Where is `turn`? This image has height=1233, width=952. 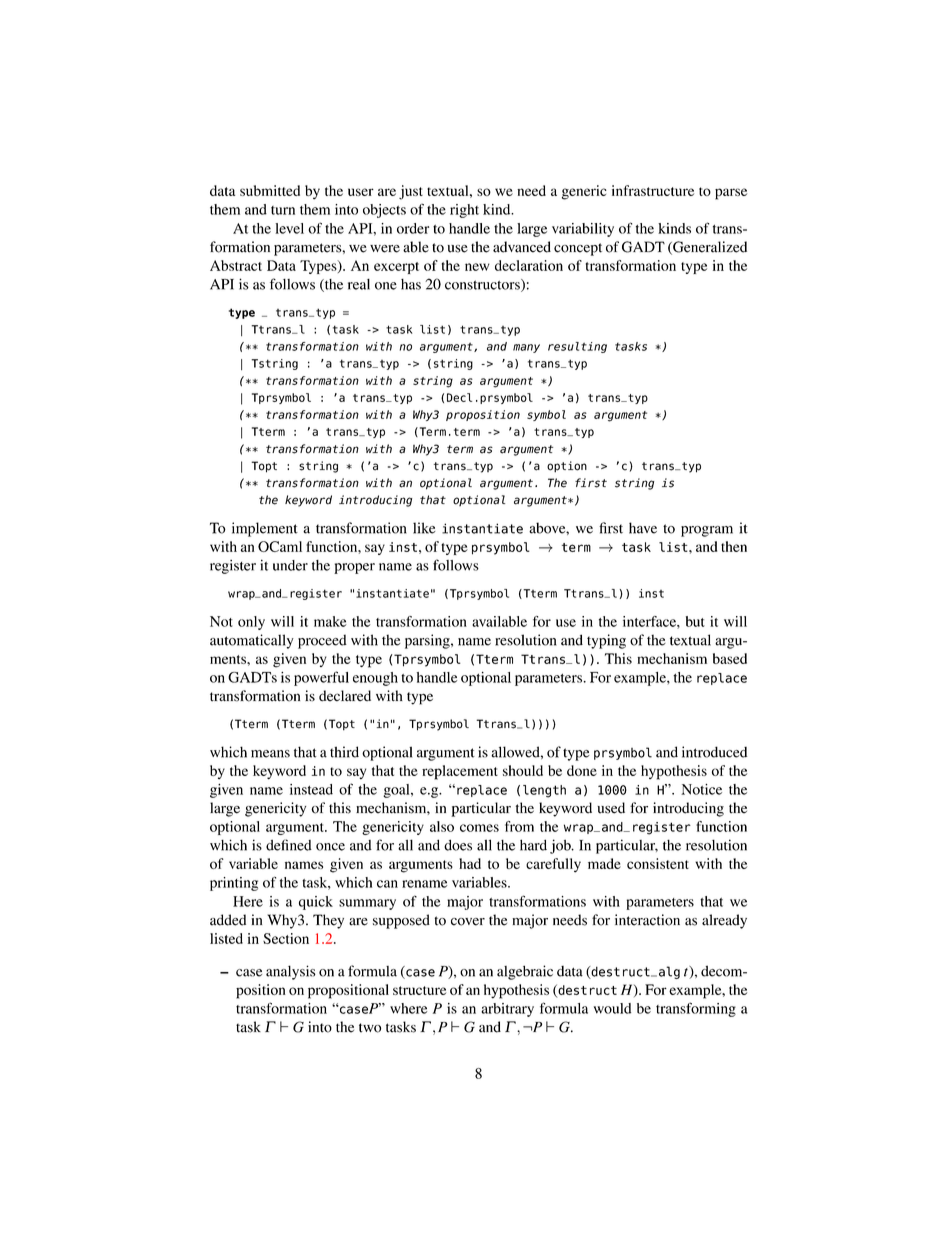
turn is located at coordinates (283, 210).
